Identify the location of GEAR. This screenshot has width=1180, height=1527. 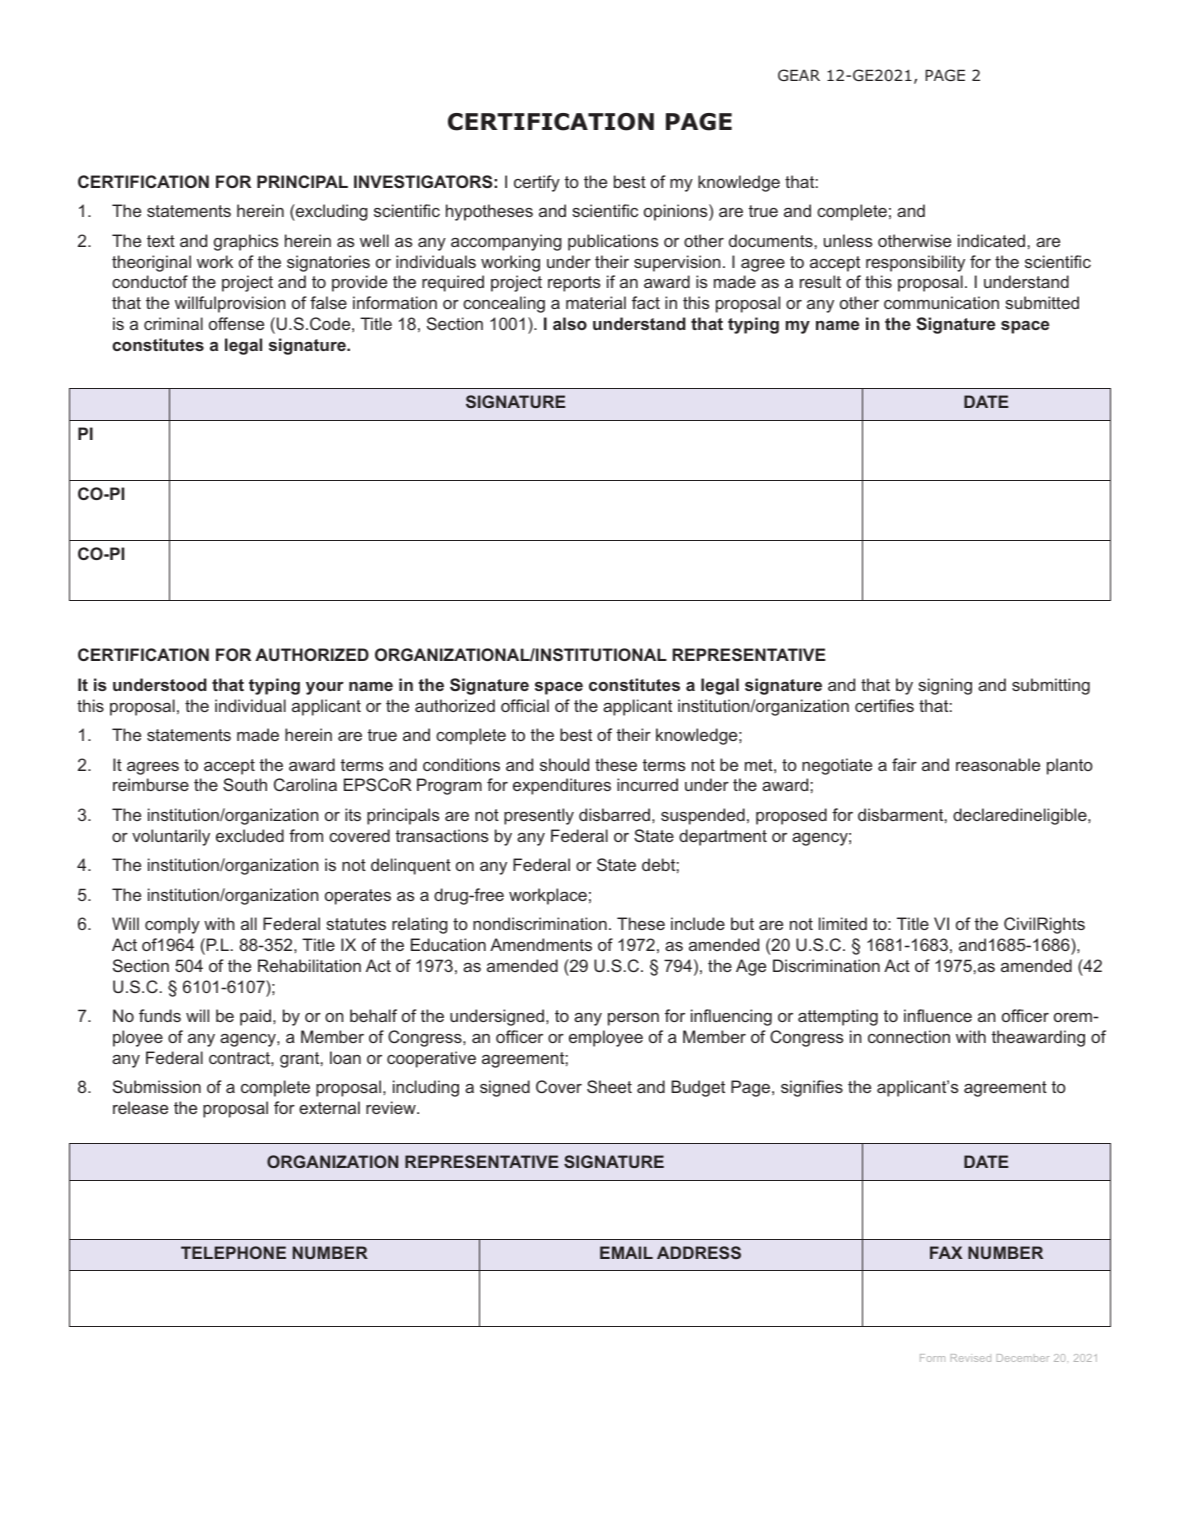
(799, 75).
